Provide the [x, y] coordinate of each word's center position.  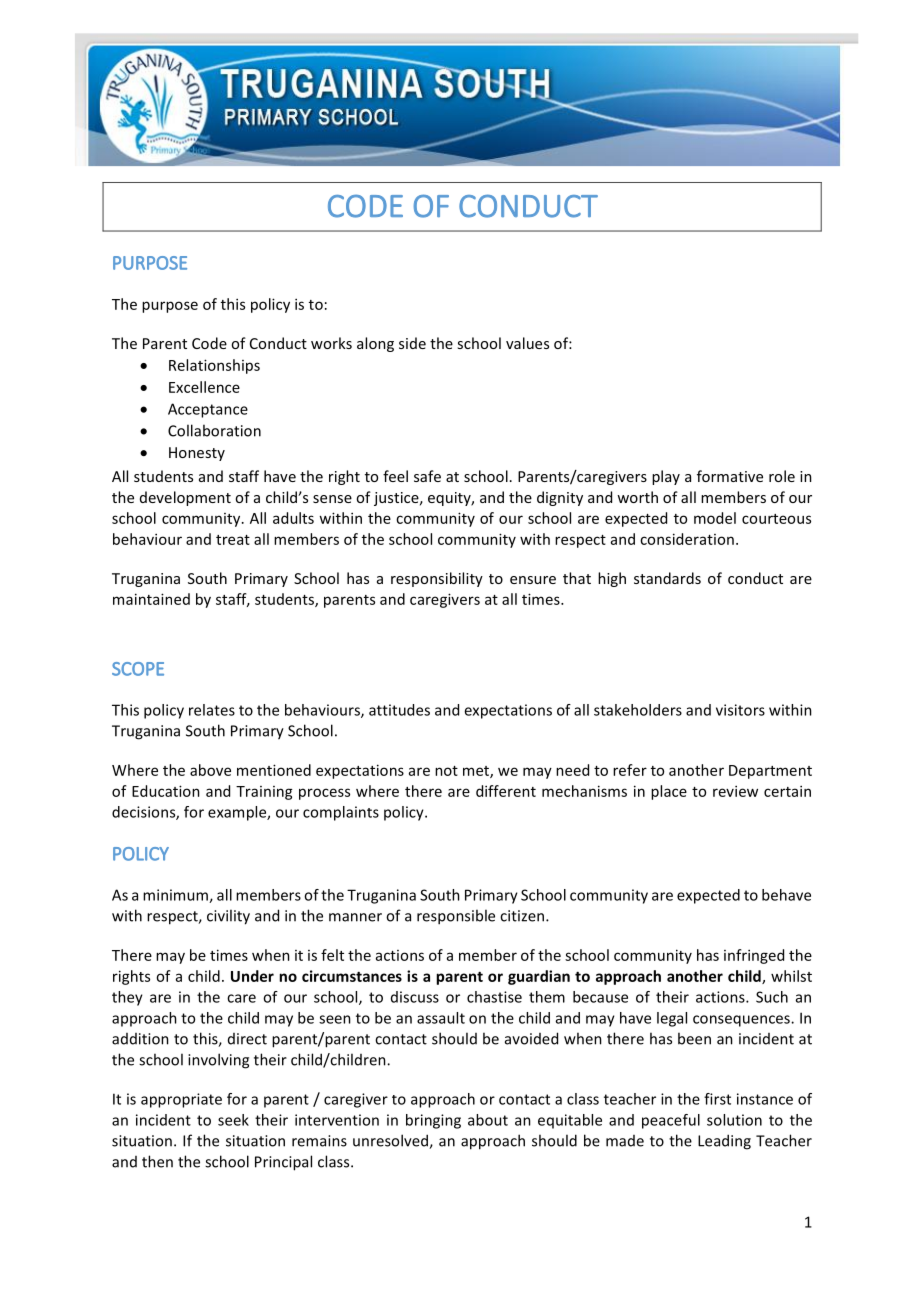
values [527, 343]
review [735, 791]
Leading [724, 1142]
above [210, 770]
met [477, 772]
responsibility [437, 579]
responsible [456, 917]
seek [233, 1120]
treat [233, 540]
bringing [433, 1121]
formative [730, 476]
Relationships [214, 366]
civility [228, 917]
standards [667, 578]
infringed [754, 956]
